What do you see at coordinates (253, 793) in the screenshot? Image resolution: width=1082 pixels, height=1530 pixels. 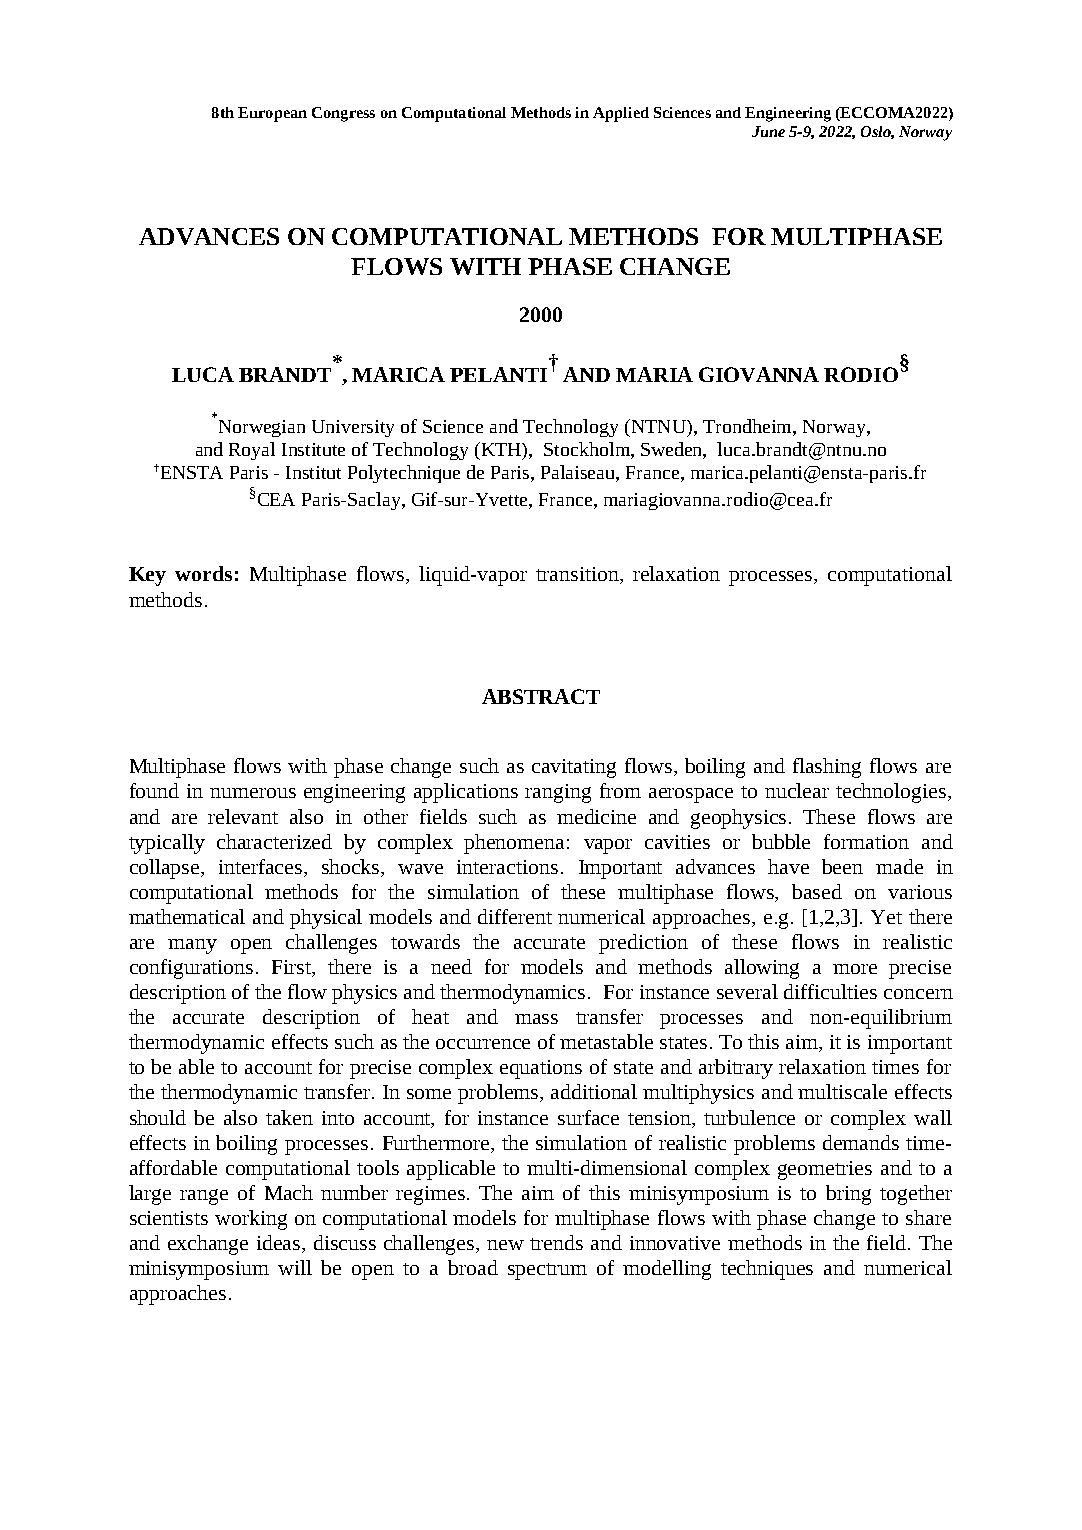 I see `numerous` at bounding box center [253, 793].
